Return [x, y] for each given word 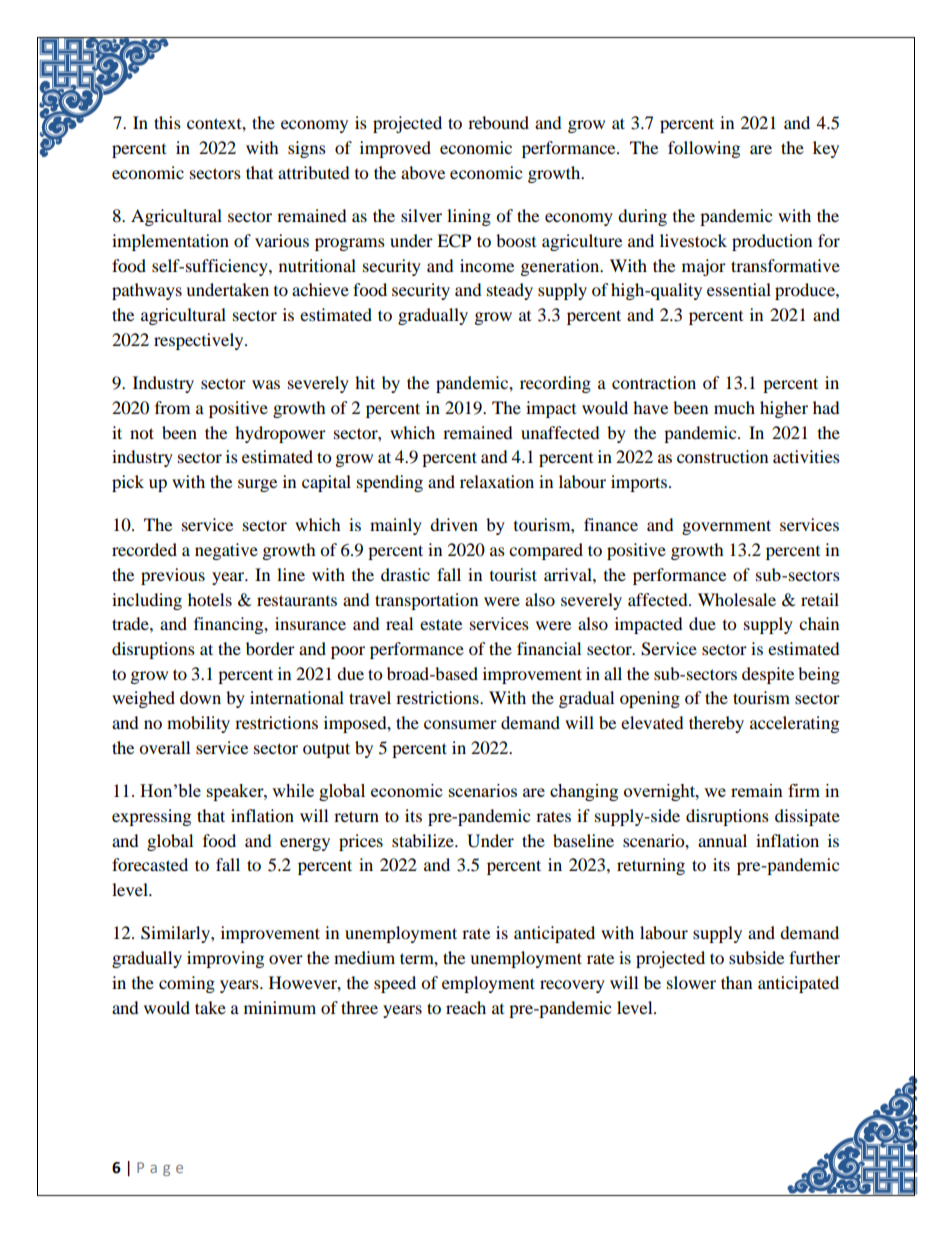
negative [226, 551]
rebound [498, 122]
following [704, 149]
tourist [513, 574]
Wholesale [737, 599]
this [167, 122]
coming [187, 984]
